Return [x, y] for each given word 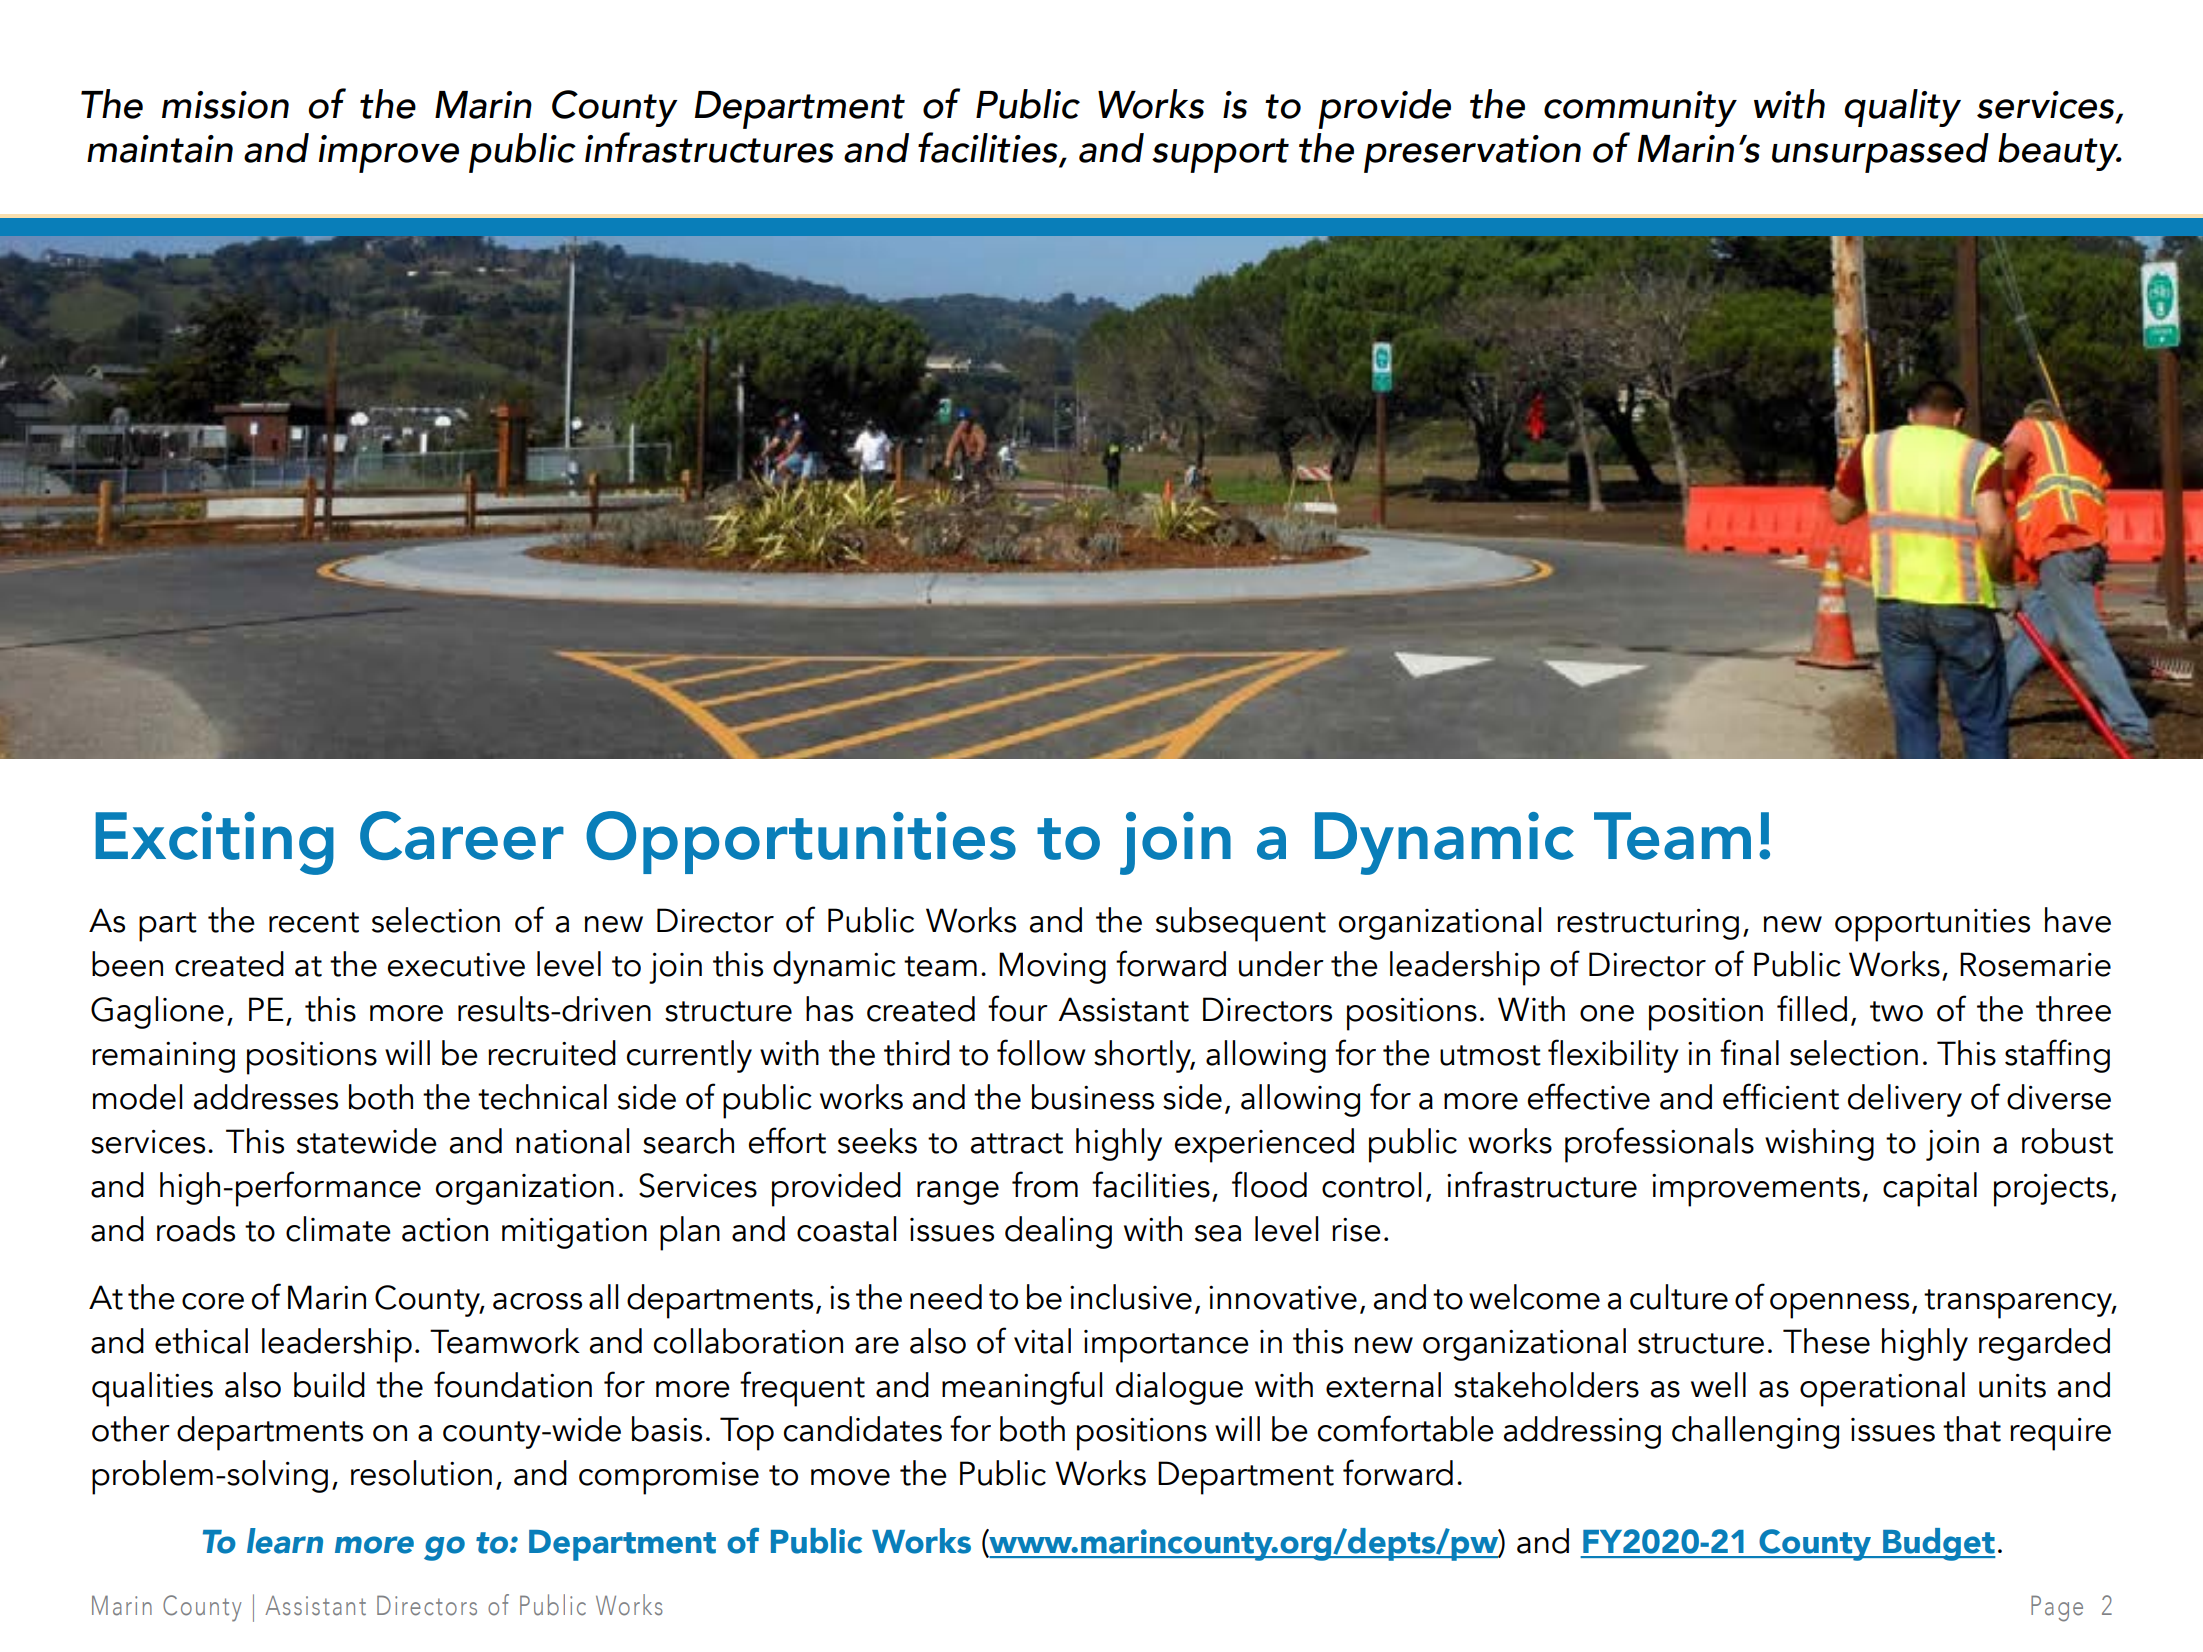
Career [462, 835]
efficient [1781, 1096]
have [2078, 920]
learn [285, 1541]
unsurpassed [1880, 153]
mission [225, 105]
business [1093, 1097]
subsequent [1241, 924]
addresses [266, 1097]
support [1220, 155]
